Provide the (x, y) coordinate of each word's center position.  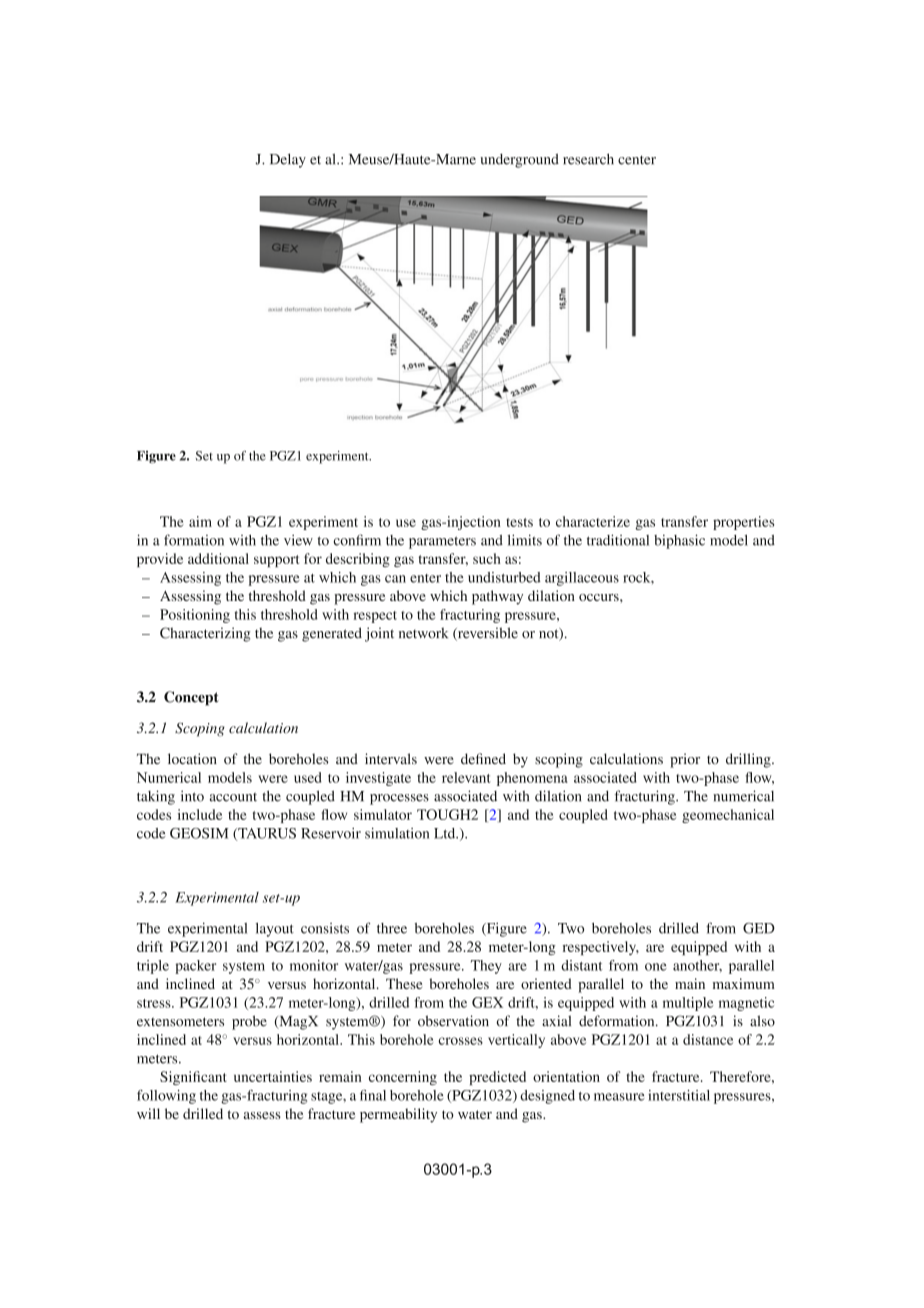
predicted (497, 1078)
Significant (193, 1078)
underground (519, 160)
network (423, 633)
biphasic (679, 541)
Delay (288, 160)
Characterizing (205, 634)
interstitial (679, 1095)
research (588, 159)
